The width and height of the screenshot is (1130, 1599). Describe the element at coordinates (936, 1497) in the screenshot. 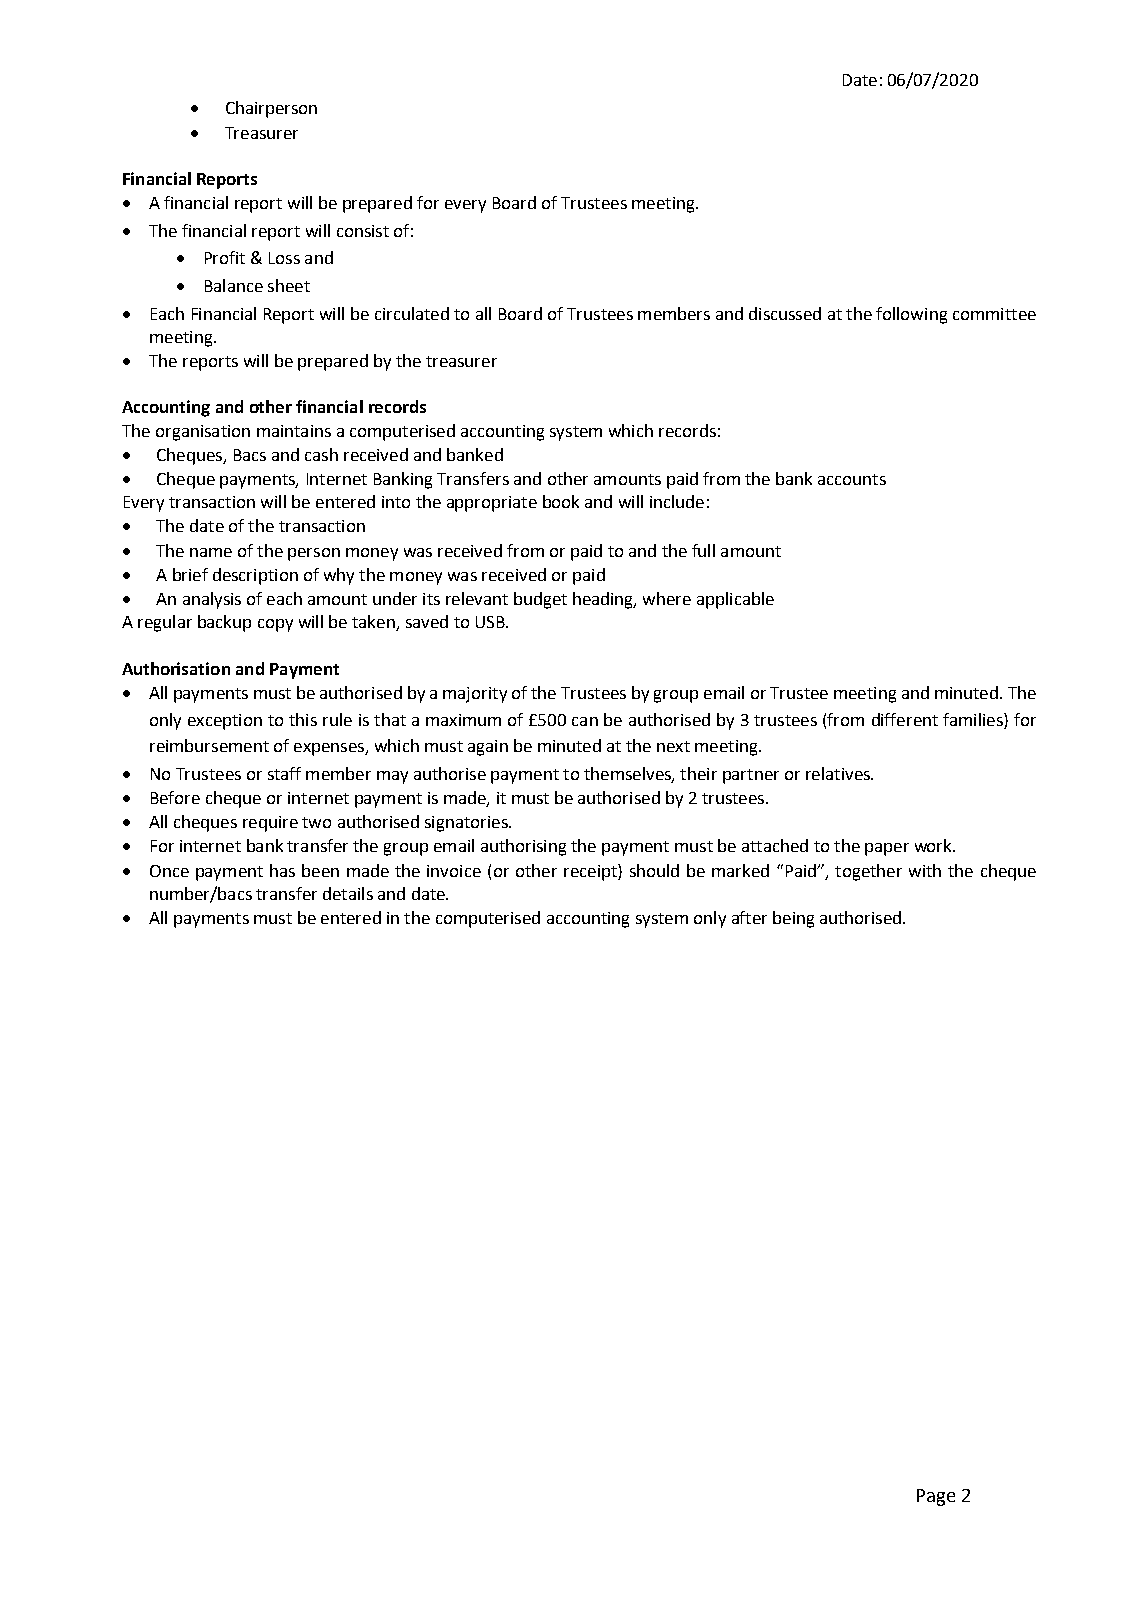

I see `Page` at that location.
